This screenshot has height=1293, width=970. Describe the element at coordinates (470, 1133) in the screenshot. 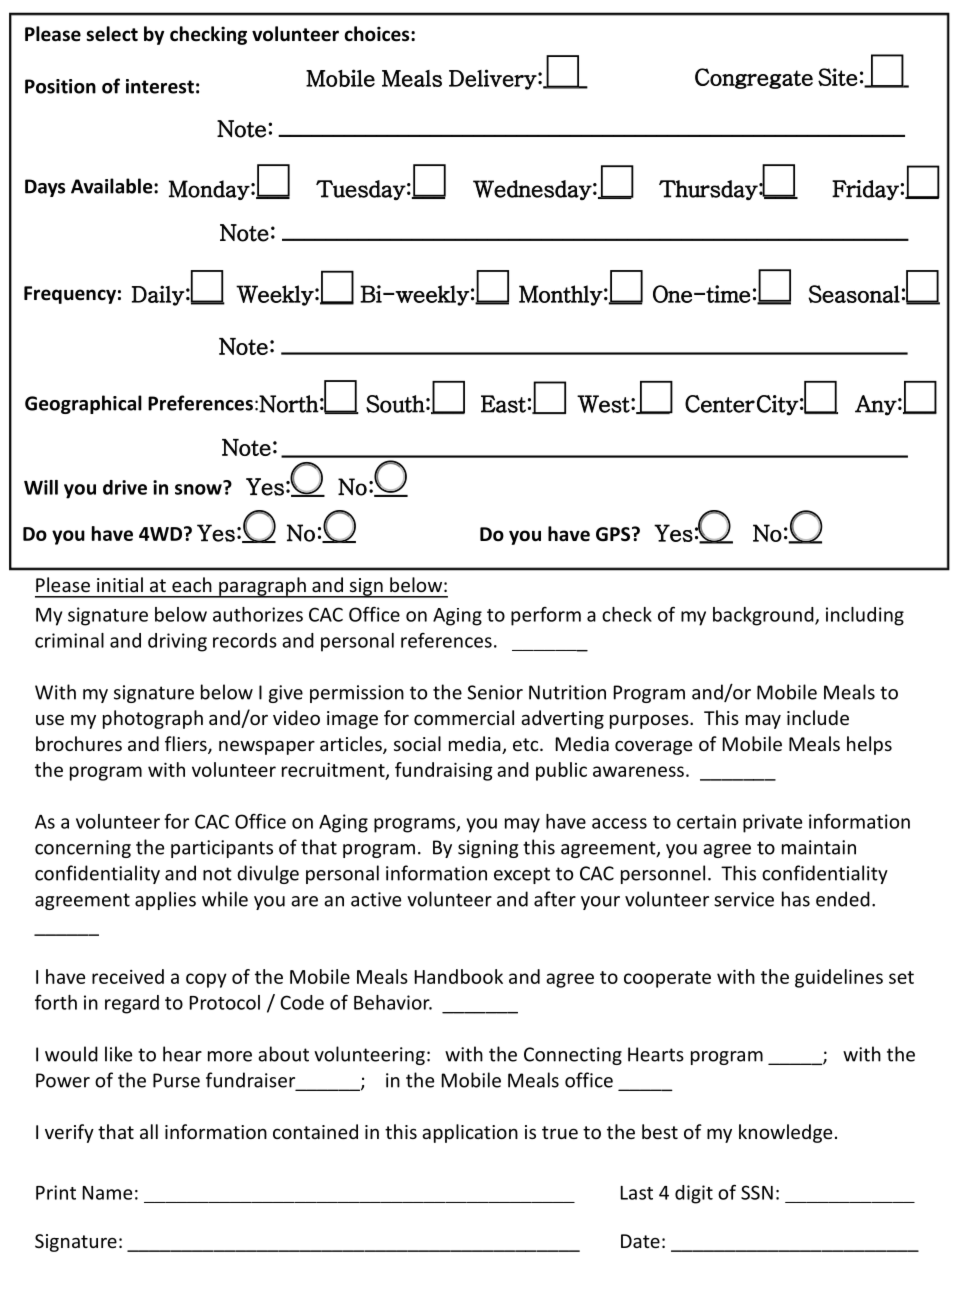

I see `application` at that location.
